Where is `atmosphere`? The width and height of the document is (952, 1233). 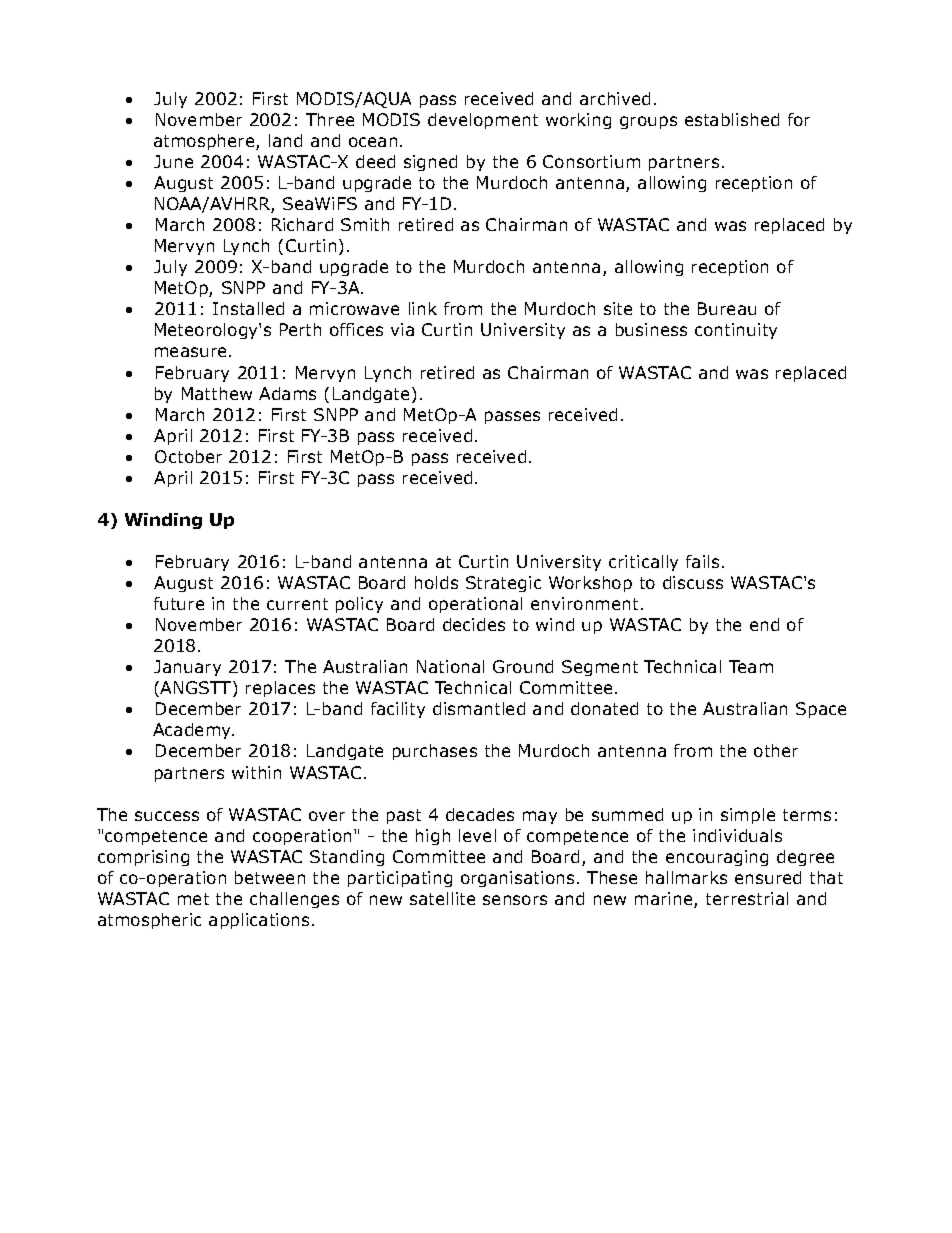
atmosphere is located at coordinates (205, 142).
